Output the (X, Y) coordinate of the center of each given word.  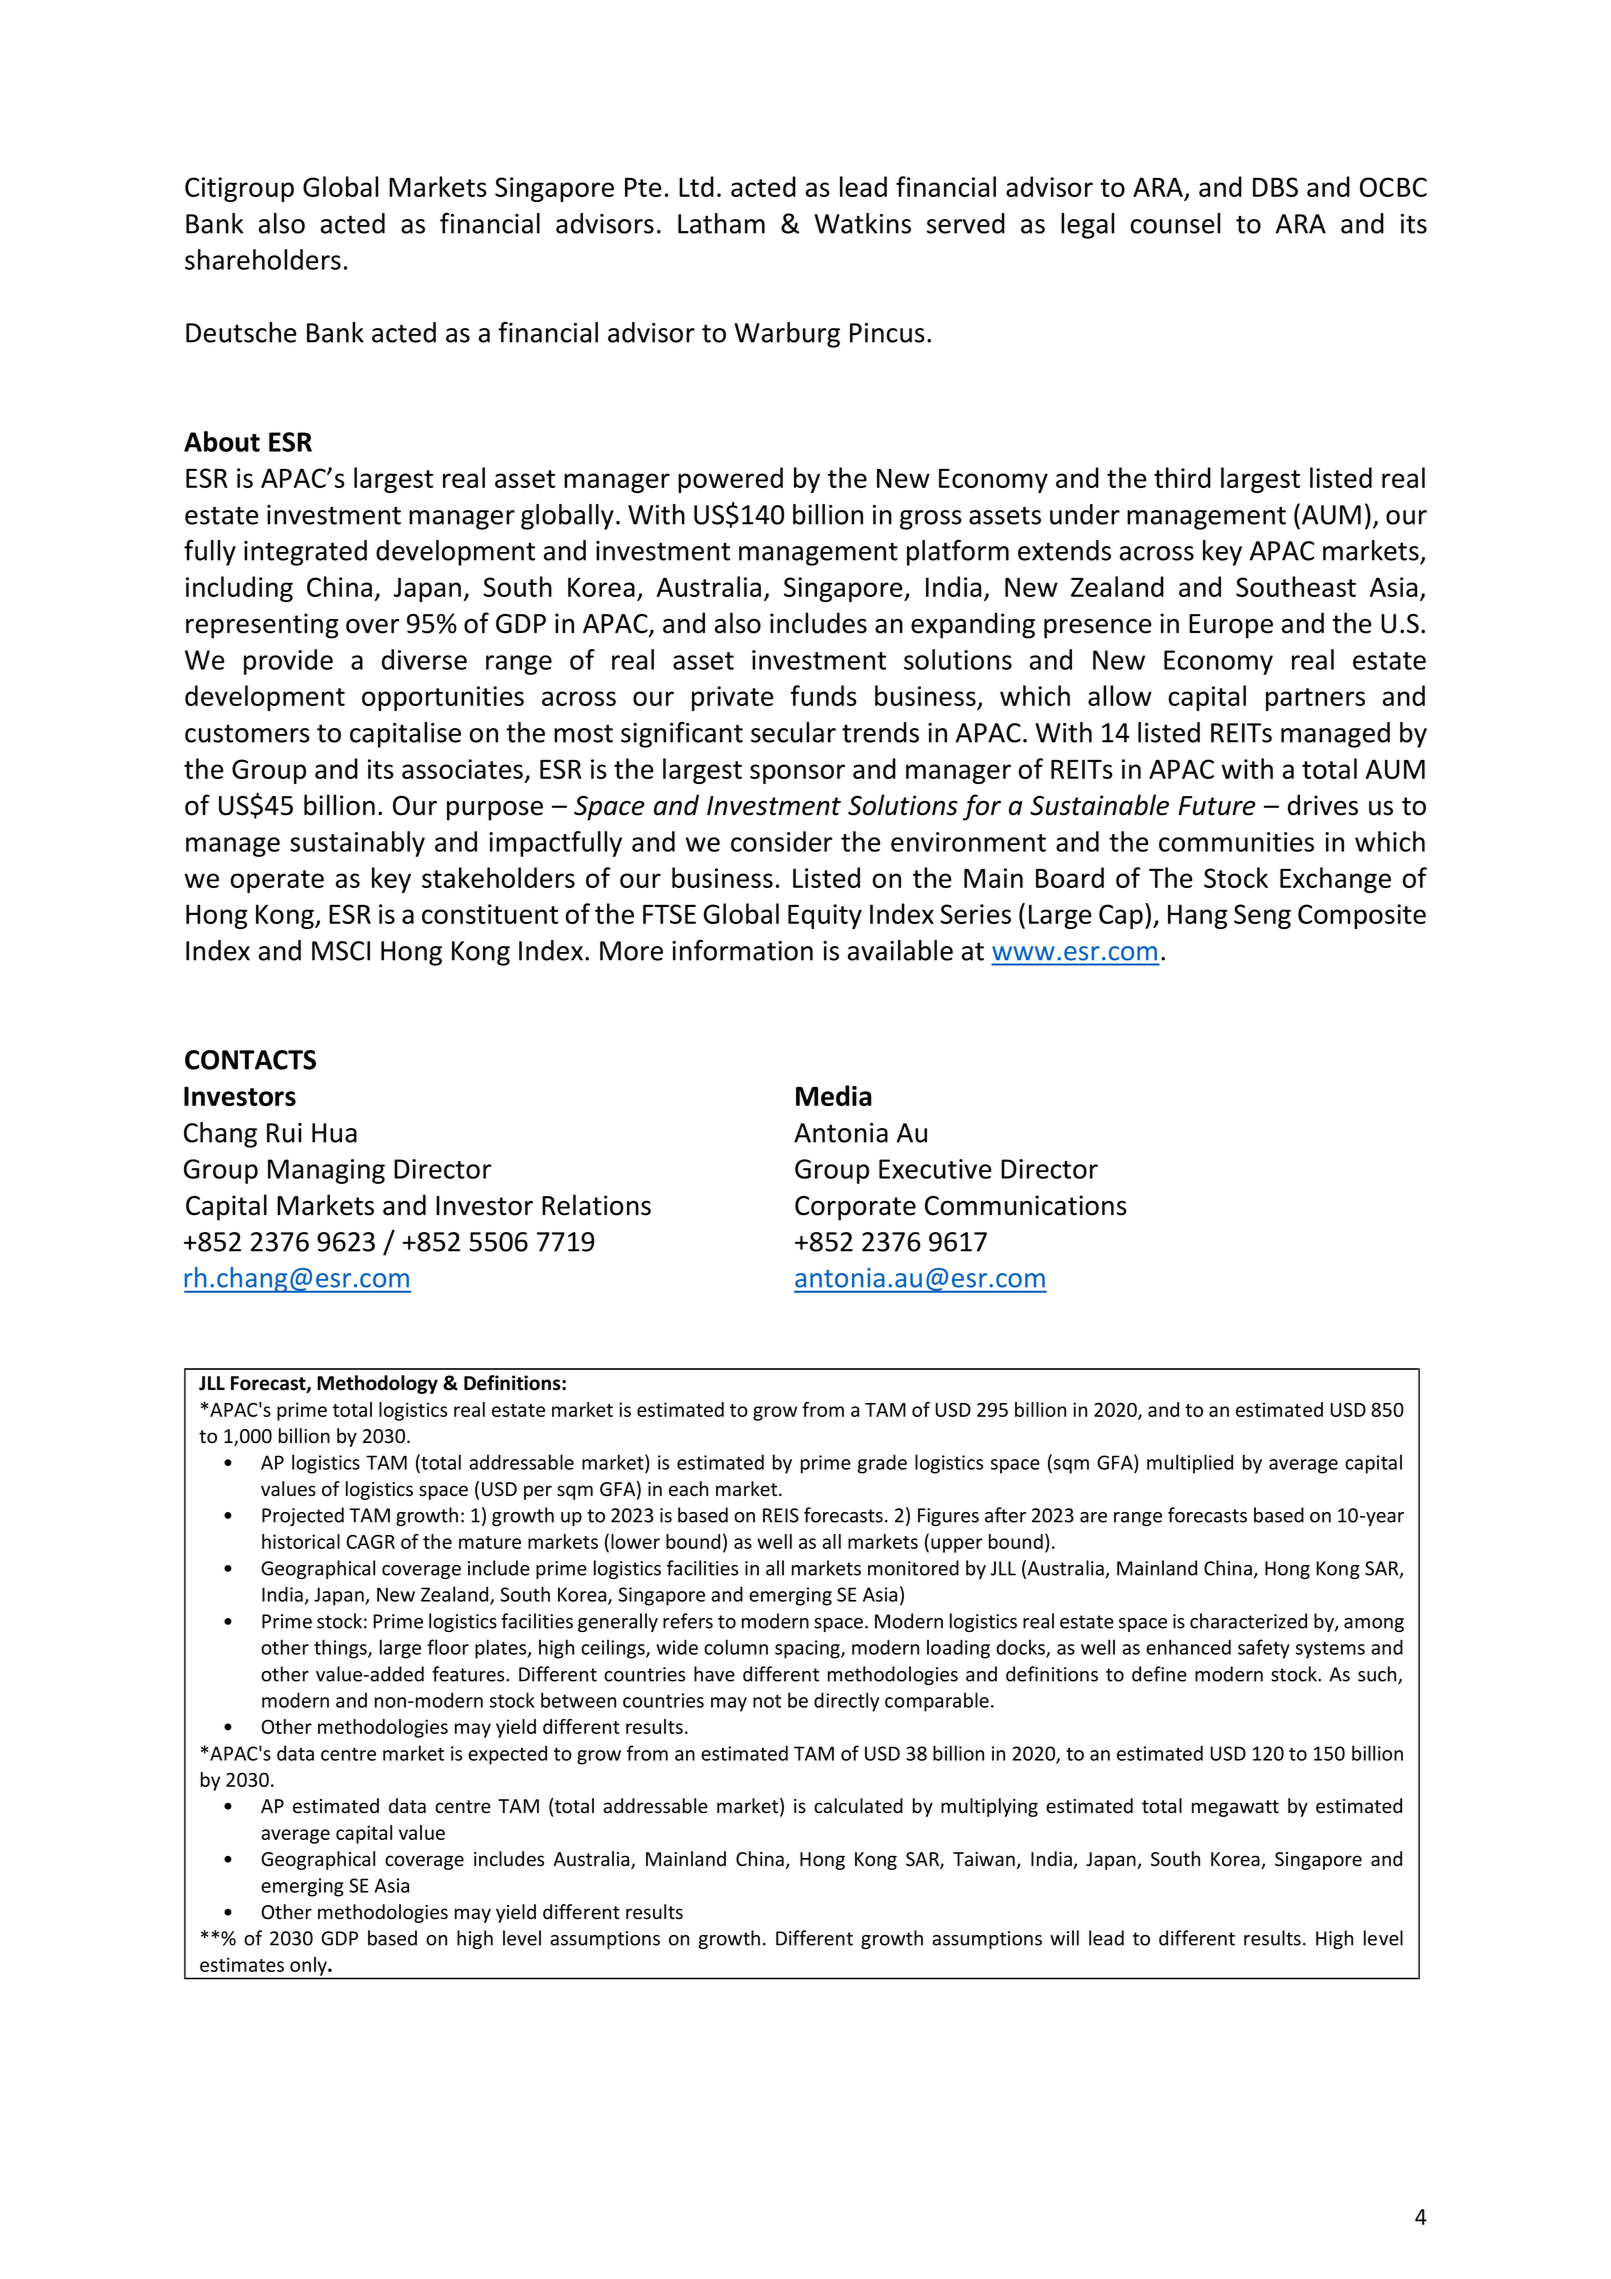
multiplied (1190, 1464)
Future (1217, 806)
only (309, 1966)
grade (882, 1464)
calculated (858, 1806)
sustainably (357, 844)
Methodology (377, 1384)
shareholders (263, 259)
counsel (1175, 223)
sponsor (797, 774)
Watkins (862, 223)
